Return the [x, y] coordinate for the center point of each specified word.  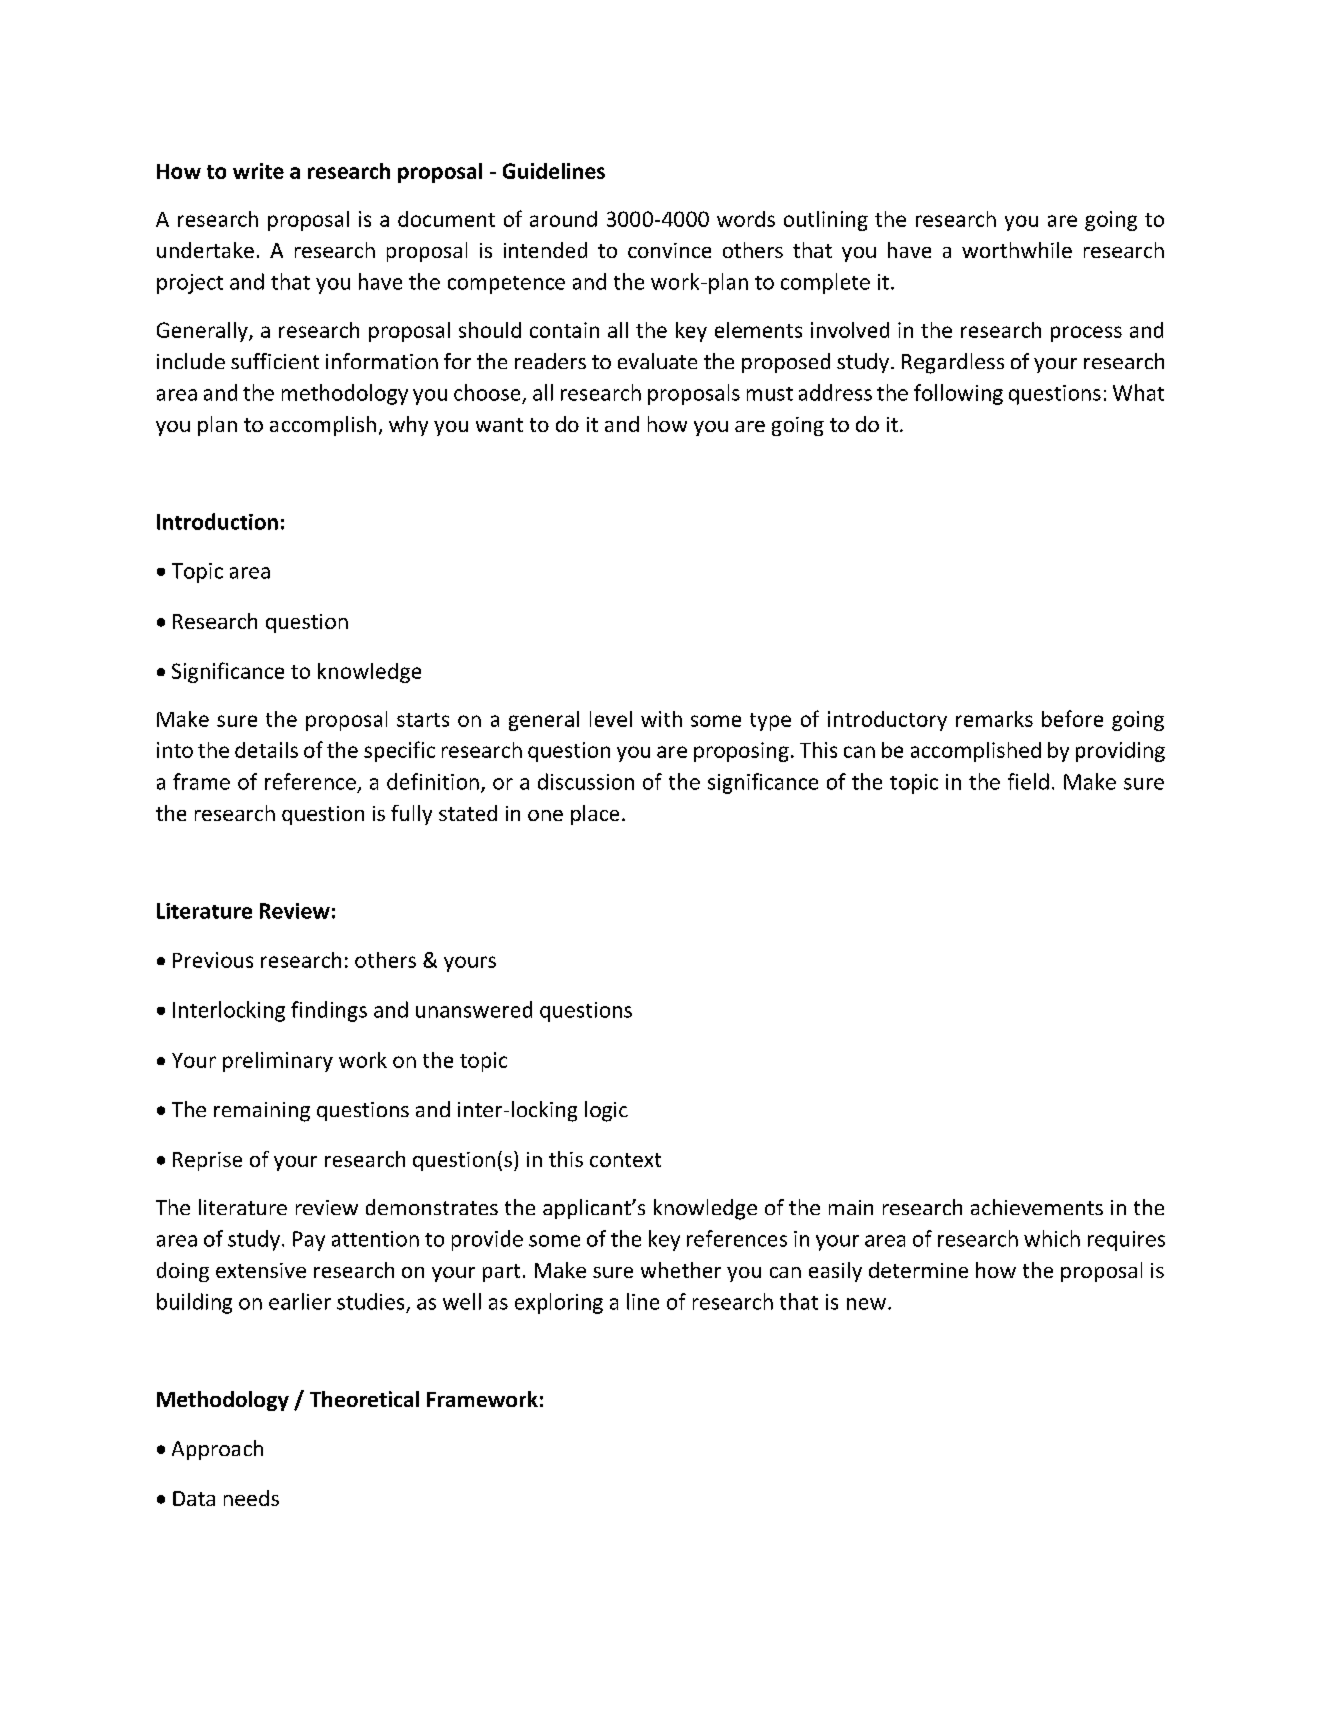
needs [251, 1498]
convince [669, 250]
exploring [559, 1303]
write [258, 171]
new [866, 1304]
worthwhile [1017, 250]
